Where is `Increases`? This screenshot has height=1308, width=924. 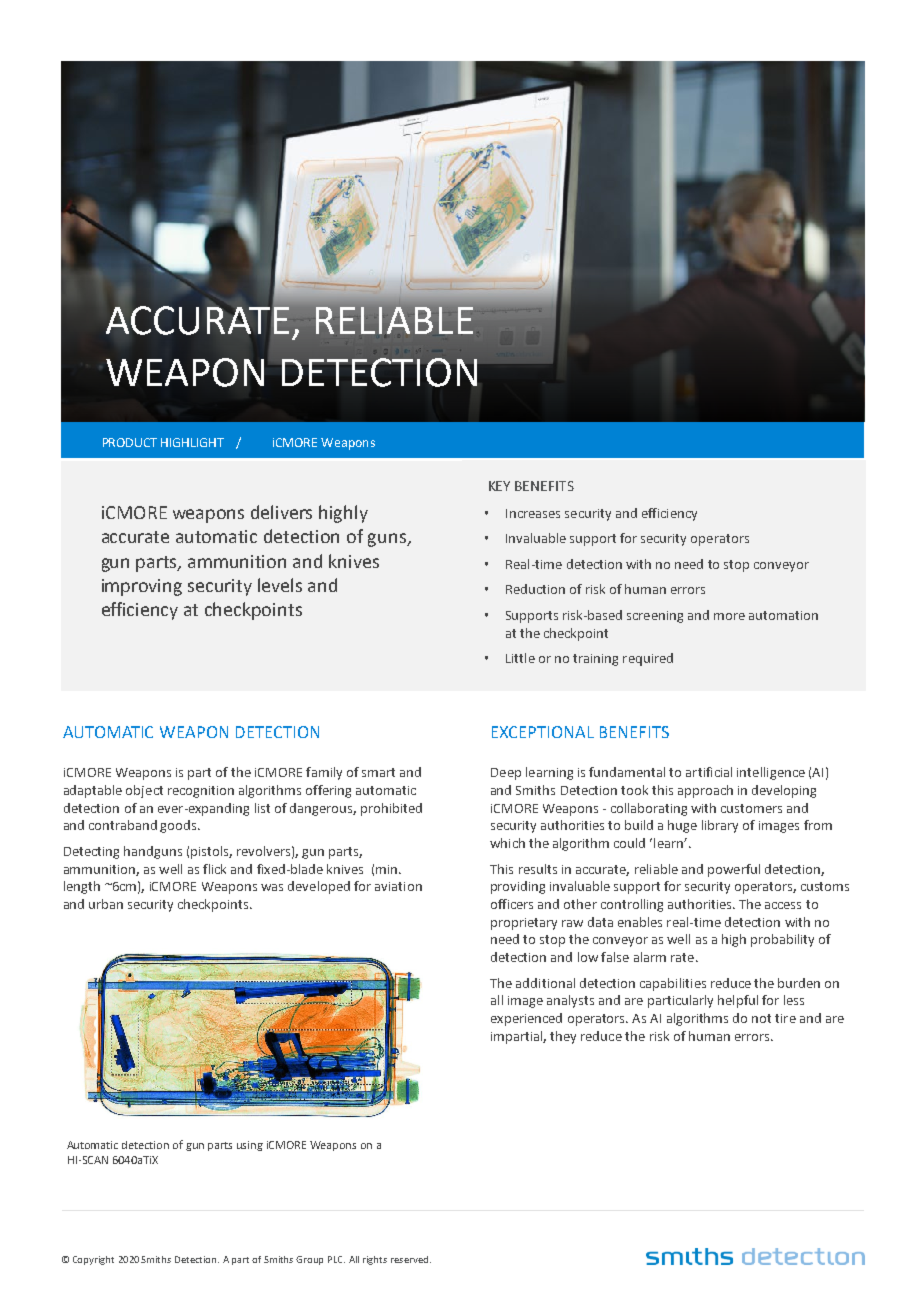 Increases is located at coordinates (533, 513).
